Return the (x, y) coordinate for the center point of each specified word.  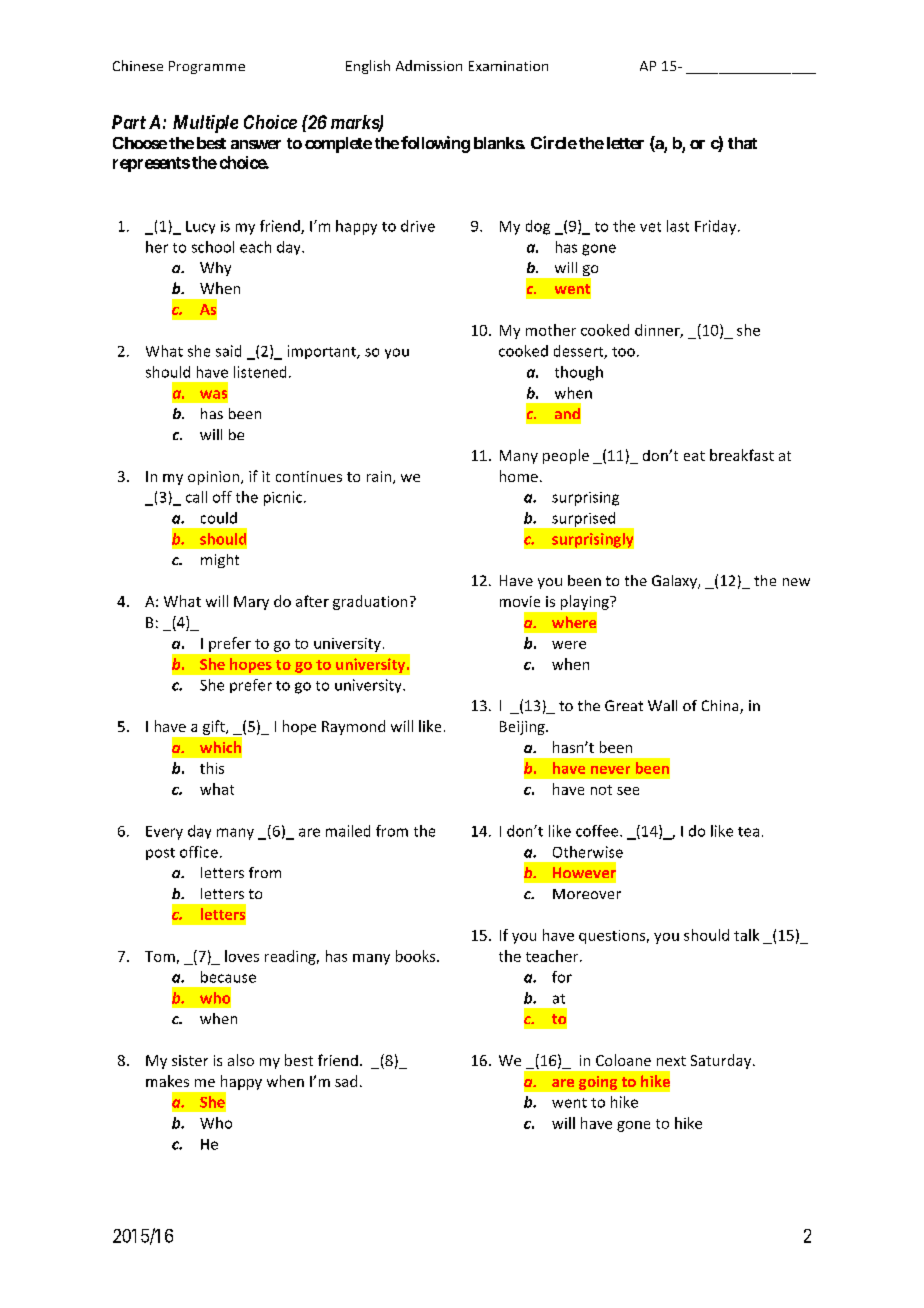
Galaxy (675, 582)
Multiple (205, 124)
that (742, 143)
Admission (429, 65)
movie (520, 601)
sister (190, 1060)
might (220, 561)
